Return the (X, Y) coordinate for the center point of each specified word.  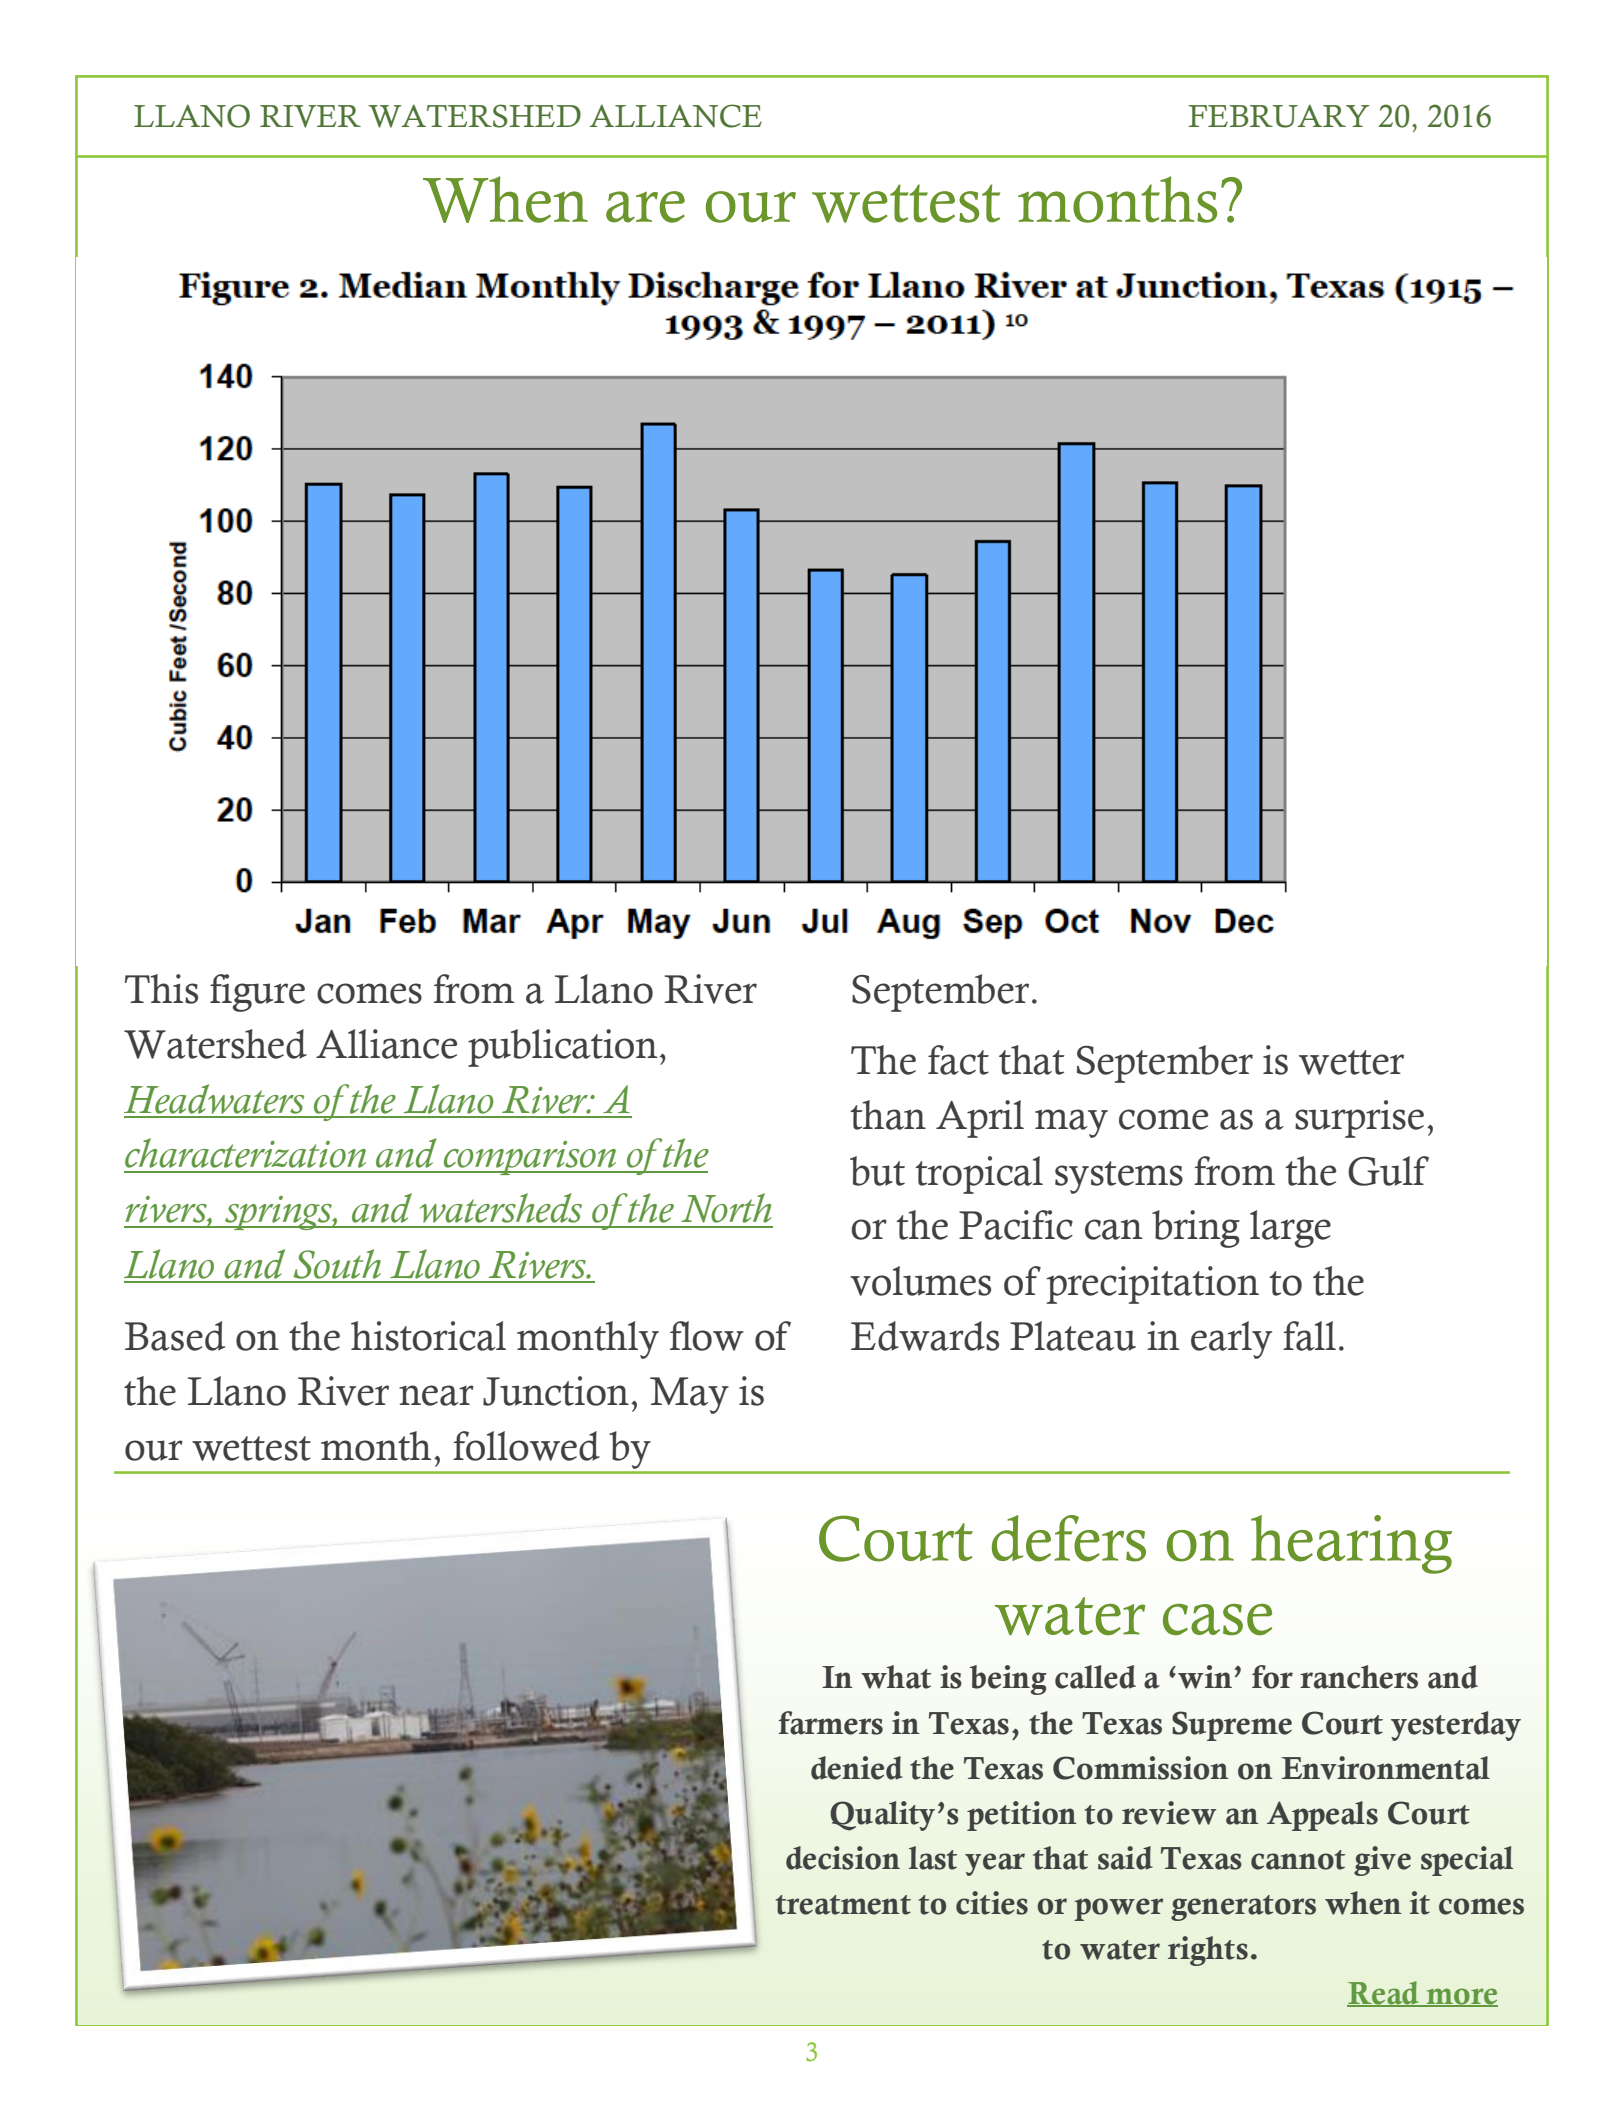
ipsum (634, 745)
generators (1243, 1908)
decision (843, 1858)
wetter (1351, 1062)
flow (707, 1336)
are (645, 207)
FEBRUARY (1279, 116)
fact (958, 1060)
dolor (1105, 665)
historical (428, 1336)
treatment (843, 1905)
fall (1309, 1336)
